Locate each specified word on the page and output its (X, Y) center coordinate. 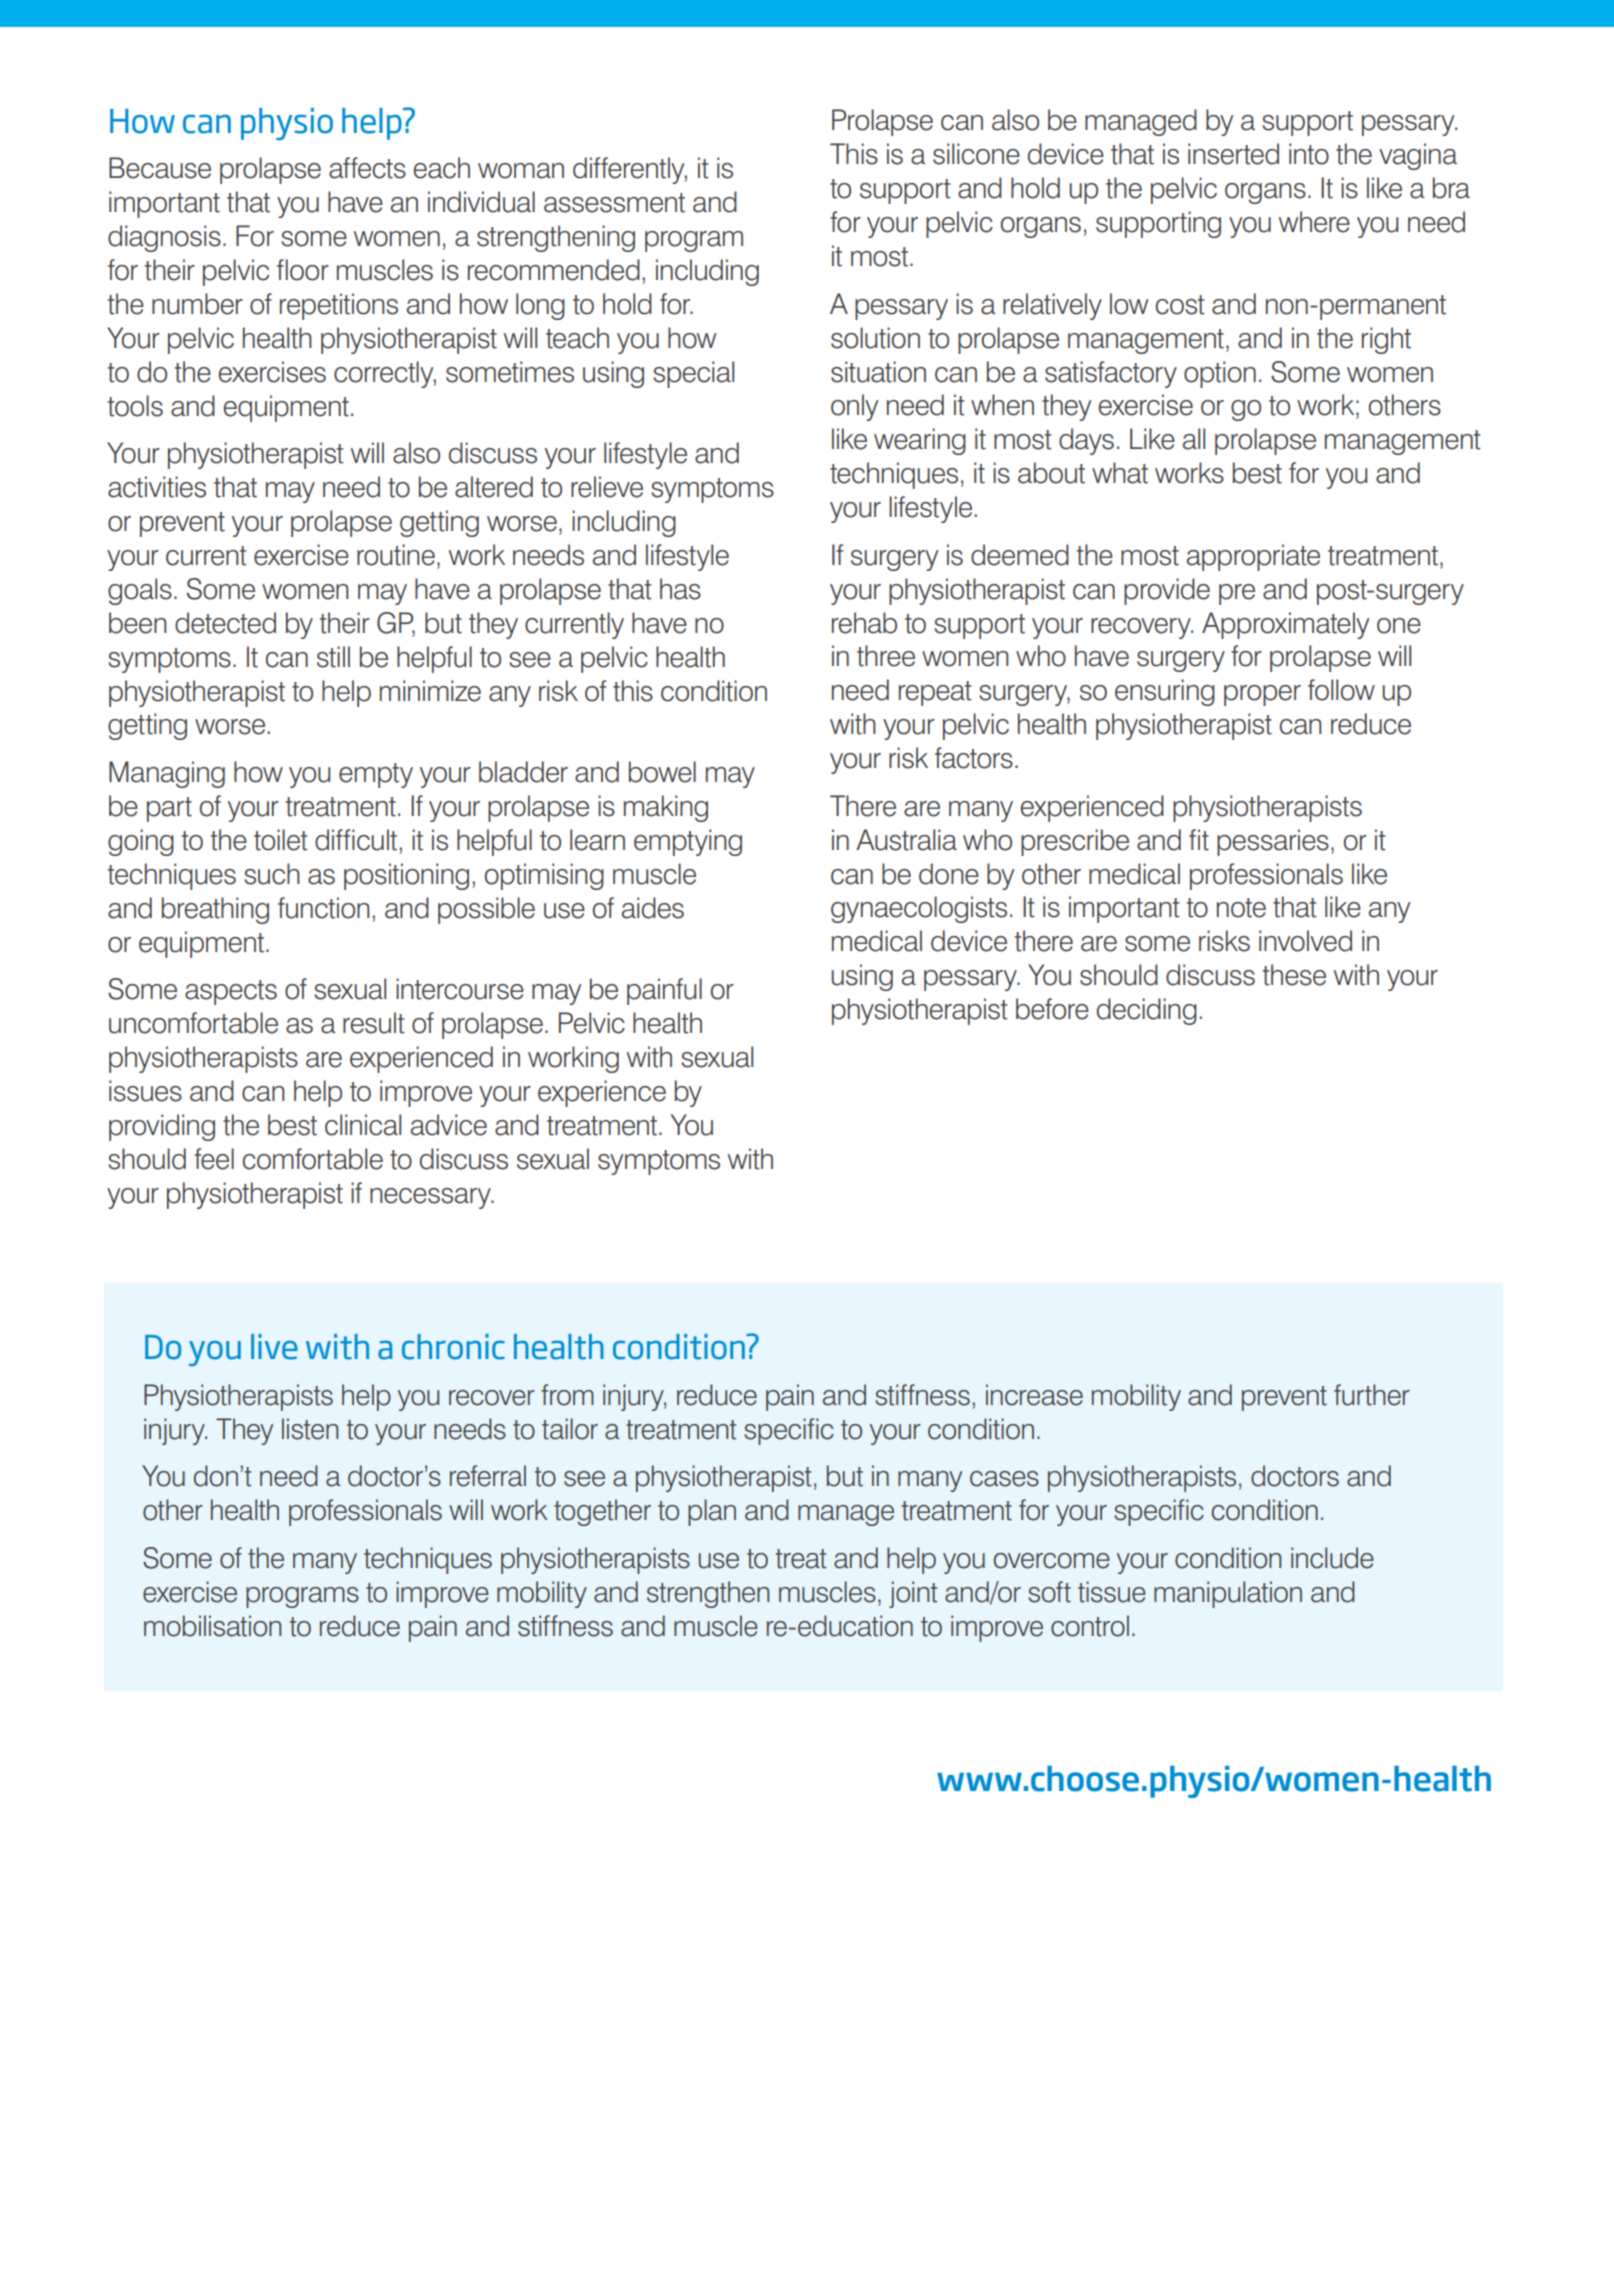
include (1332, 1558)
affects (367, 168)
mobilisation (212, 1626)
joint (913, 1594)
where (1314, 222)
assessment (614, 203)
